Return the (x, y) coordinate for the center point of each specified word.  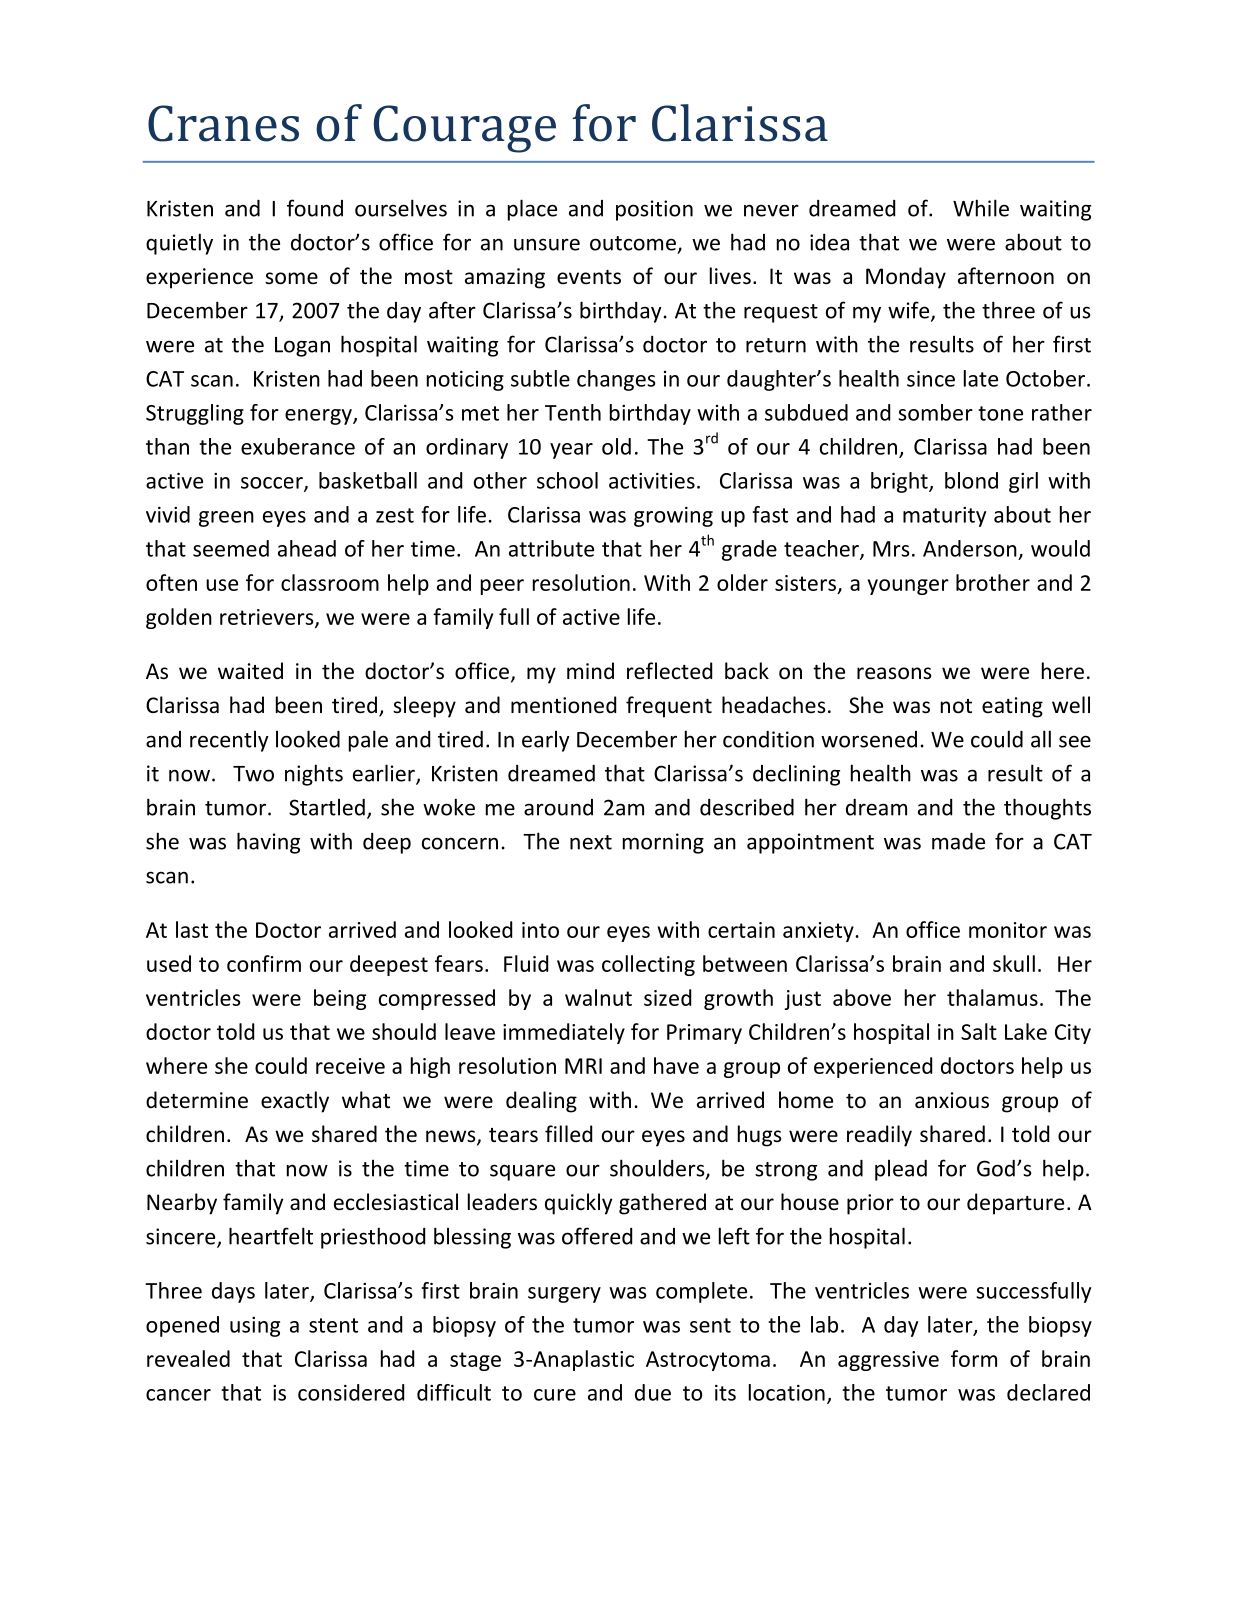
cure (555, 1395)
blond (971, 480)
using (255, 1327)
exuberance (298, 446)
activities (652, 481)
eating (1012, 707)
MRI (583, 1066)
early (546, 741)
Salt (979, 1031)
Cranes (223, 123)
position (654, 210)
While (981, 208)
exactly (295, 1102)
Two (253, 774)
